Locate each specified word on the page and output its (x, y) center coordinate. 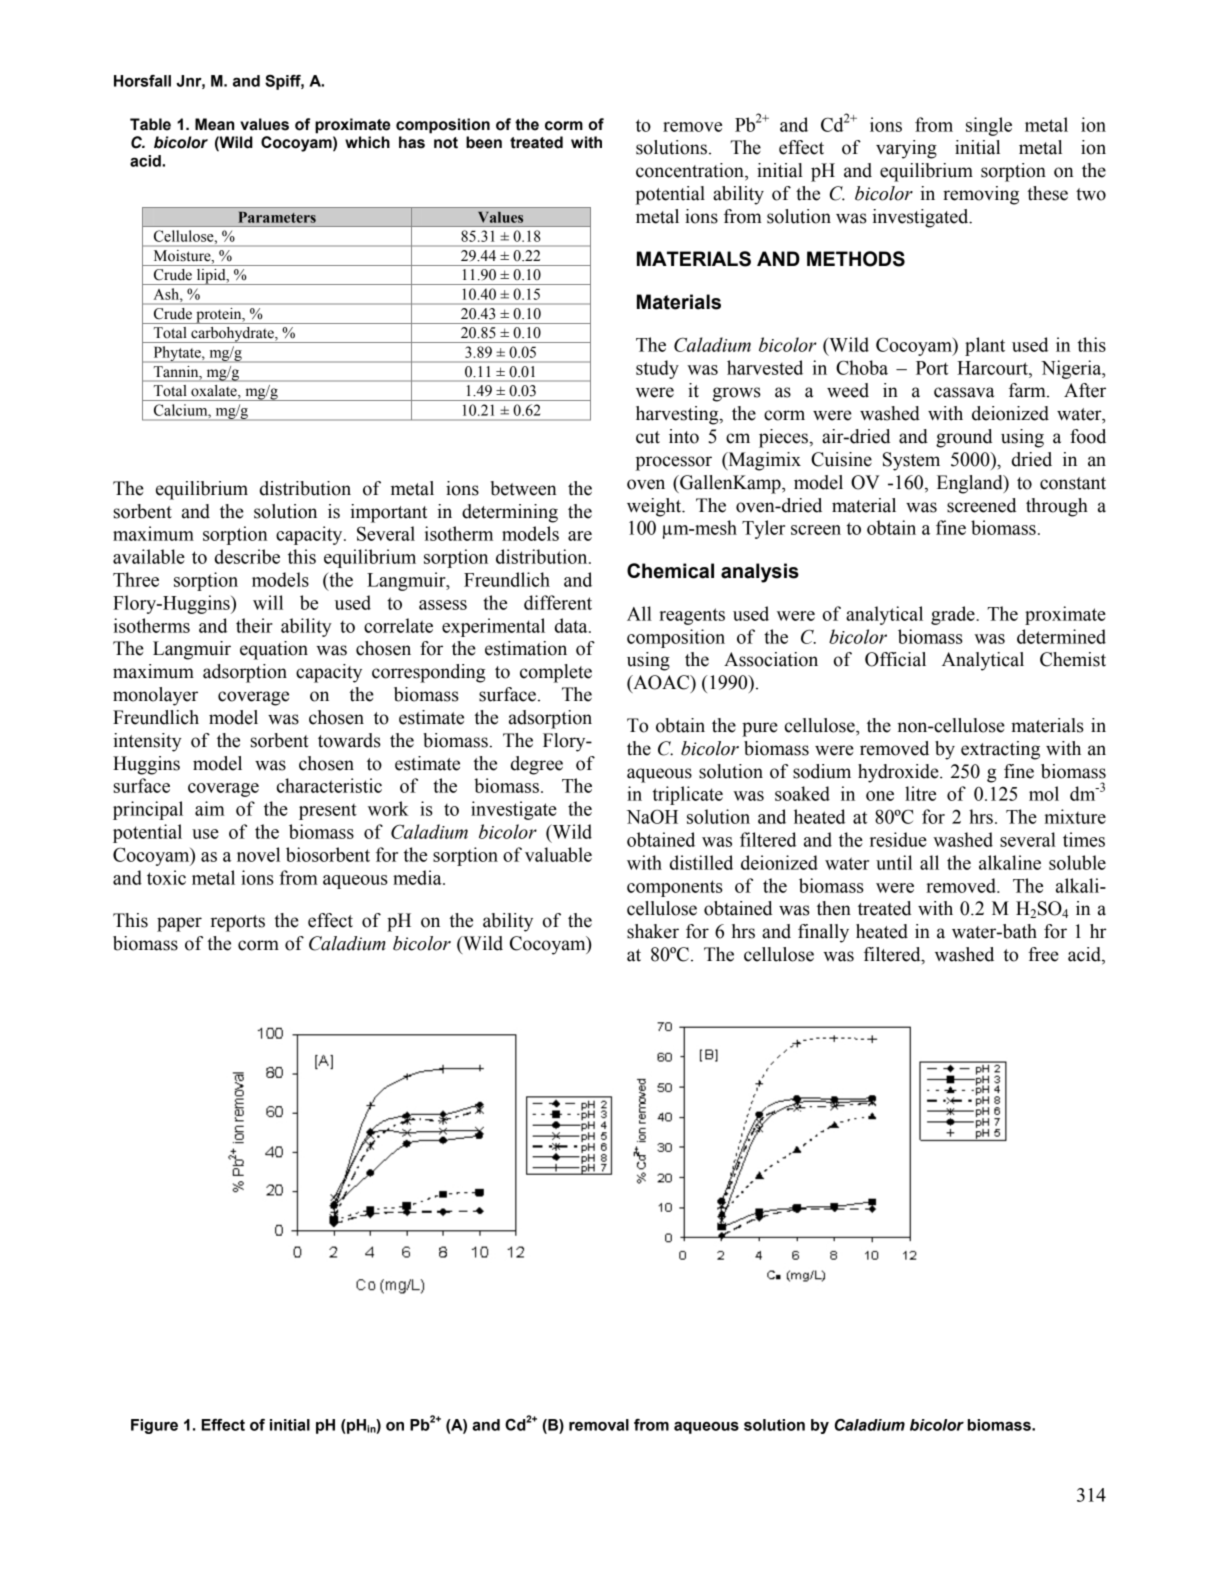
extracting (1000, 750)
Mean (214, 124)
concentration (691, 171)
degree (537, 765)
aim (210, 808)
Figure (154, 1426)
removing (981, 195)
